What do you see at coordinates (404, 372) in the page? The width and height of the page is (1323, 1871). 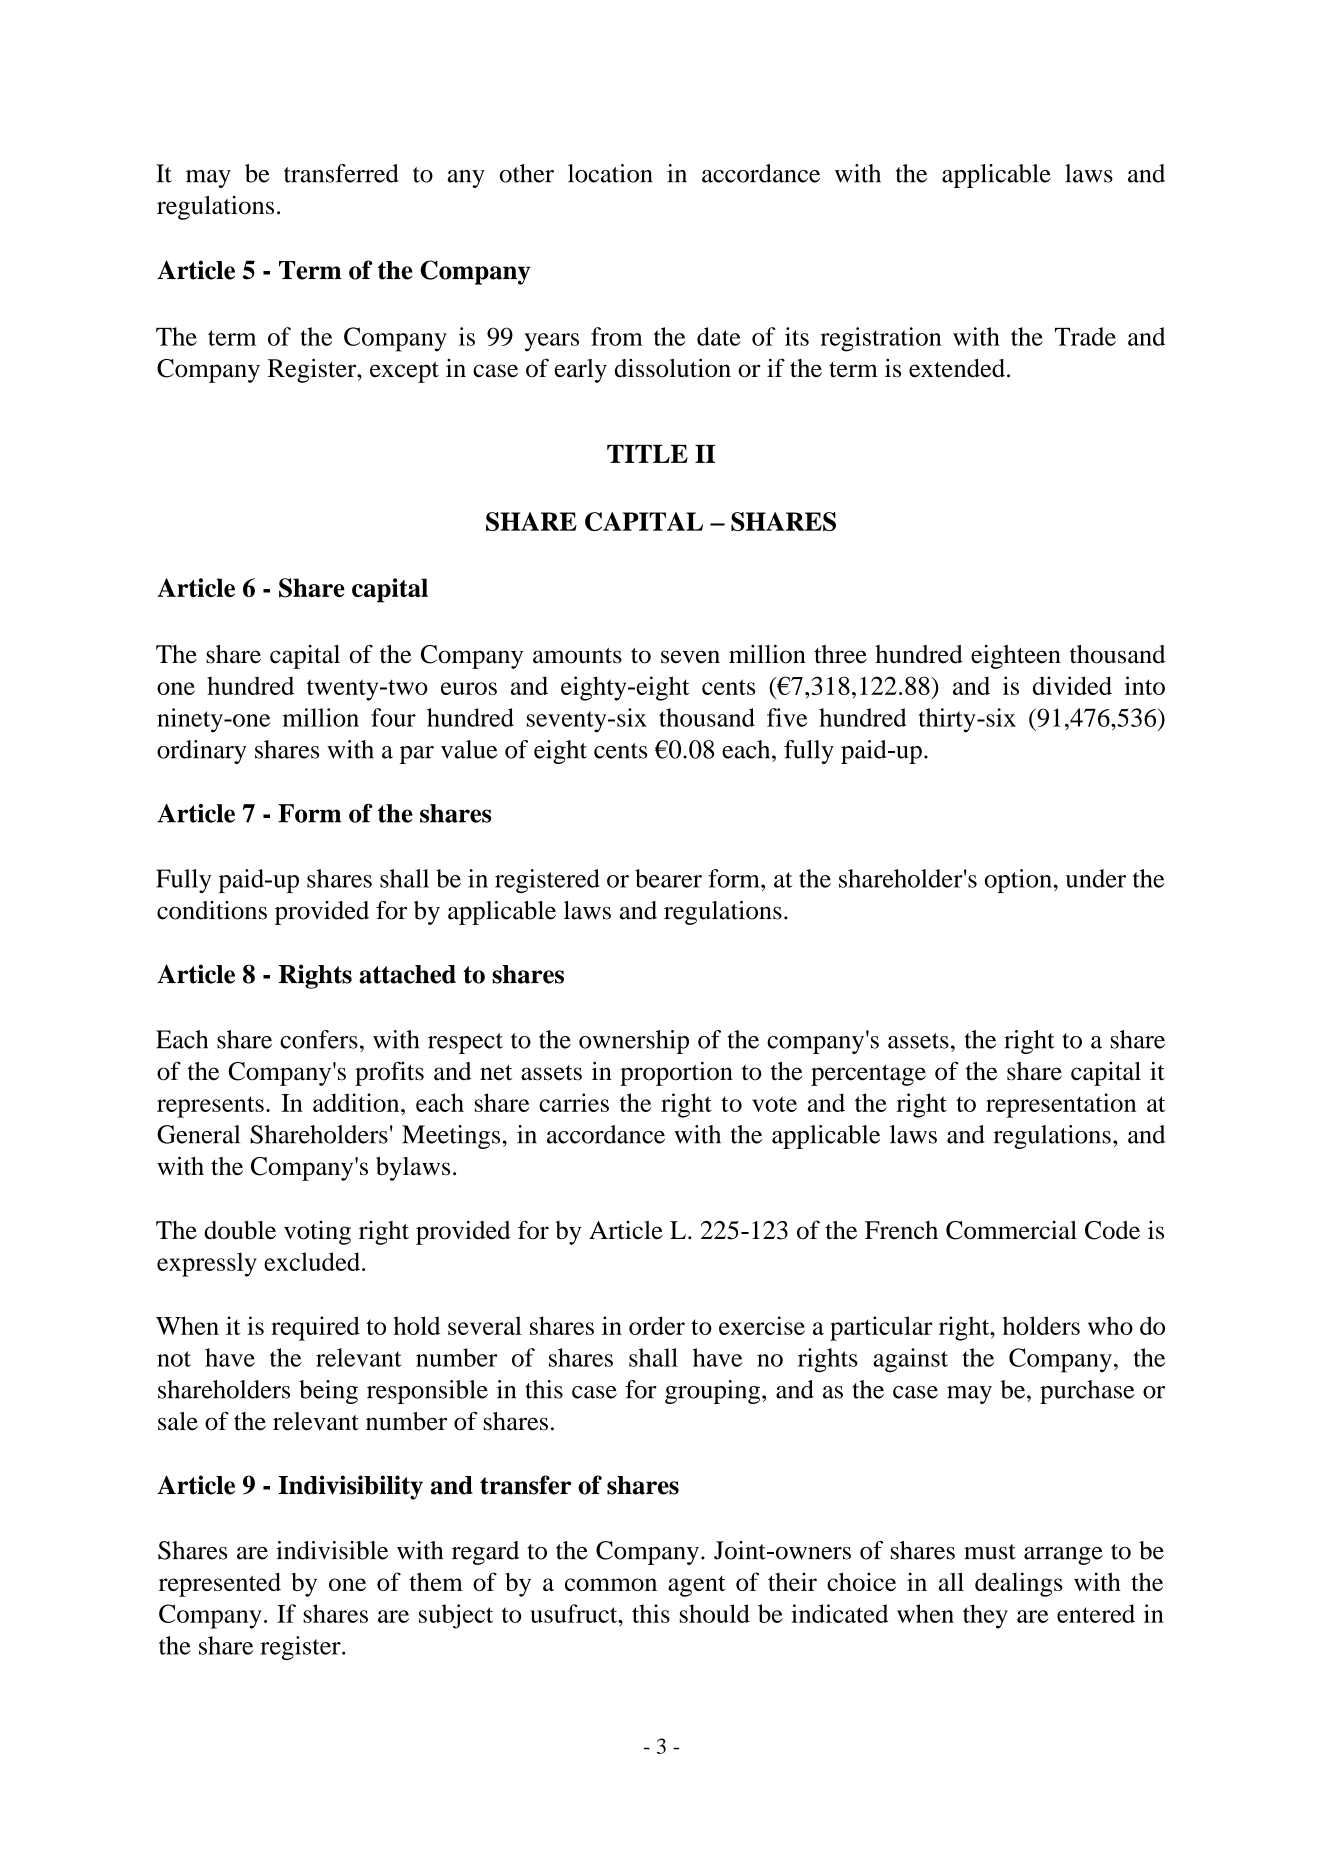 I see `except` at bounding box center [404, 372].
